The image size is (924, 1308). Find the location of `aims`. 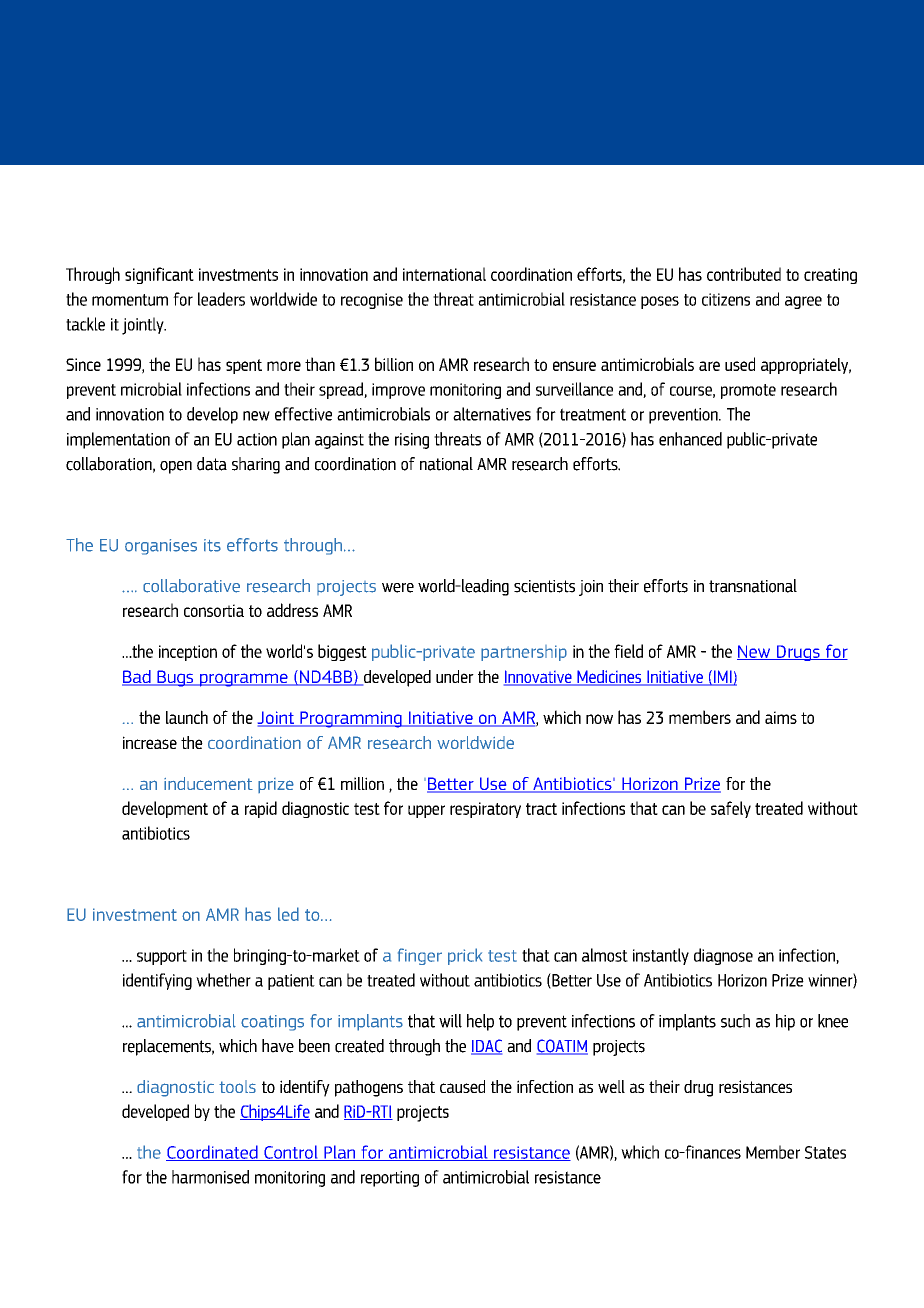

aims is located at coordinates (781, 717).
